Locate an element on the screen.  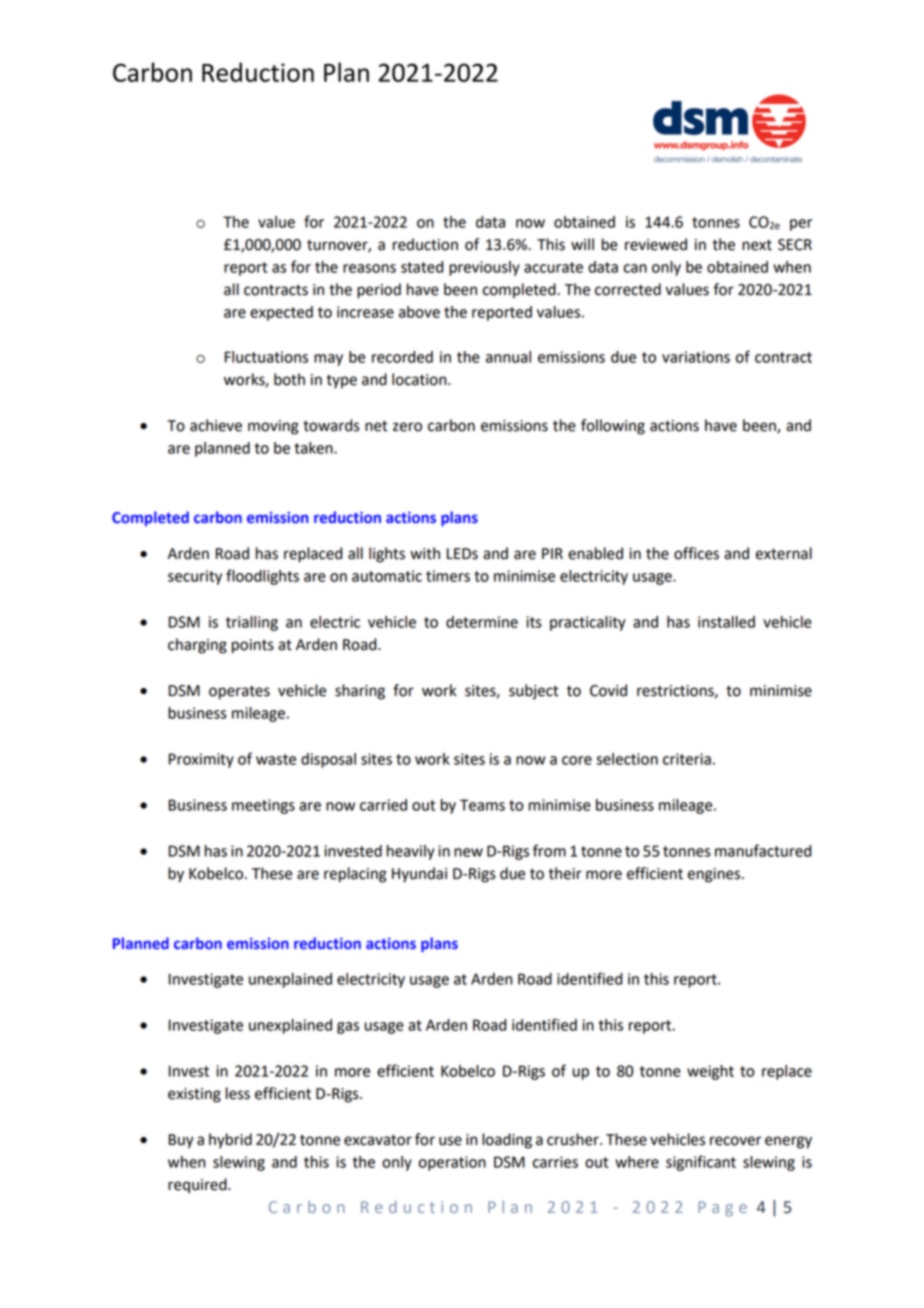
criteria is located at coordinates (687, 759).
